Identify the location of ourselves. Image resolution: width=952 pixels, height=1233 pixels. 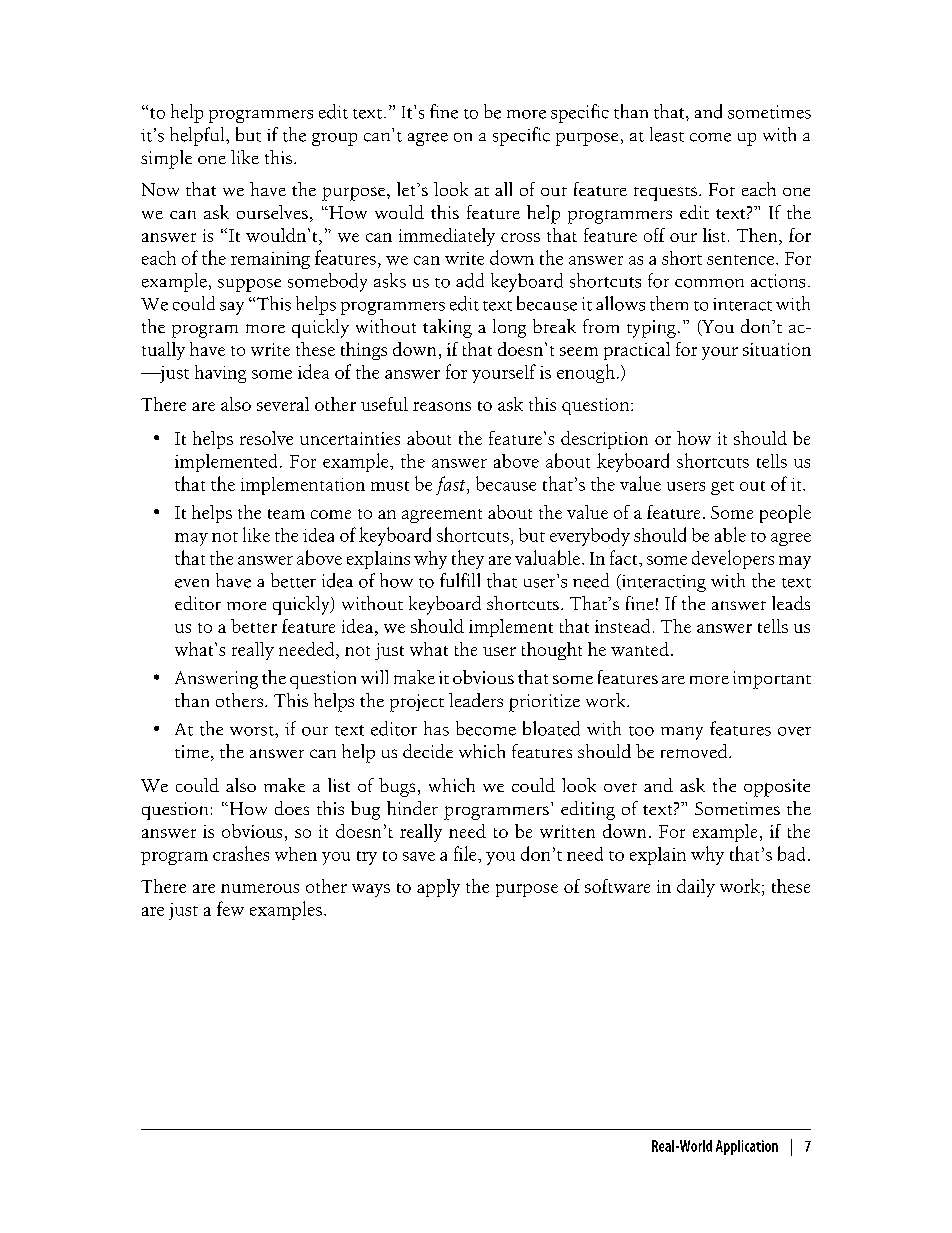
(272, 212).
